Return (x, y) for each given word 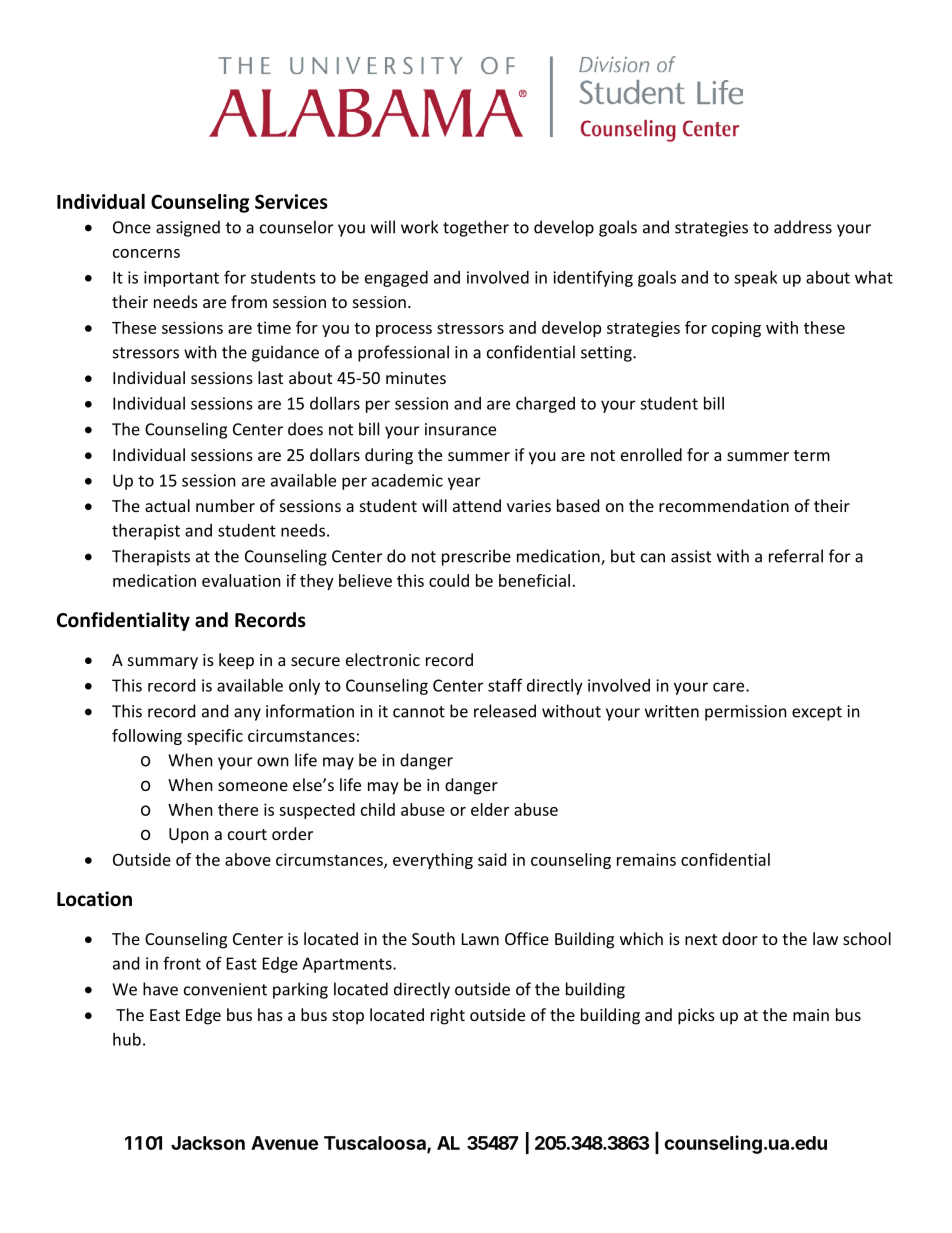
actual (167, 505)
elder (490, 809)
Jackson (208, 1143)
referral (796, 556)
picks (696, 1016)
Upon (189, 836)
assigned (188, 228)
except (817, 713)
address (803, 227)
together (476, 228)
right (448, 1016)
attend (477, 505)
